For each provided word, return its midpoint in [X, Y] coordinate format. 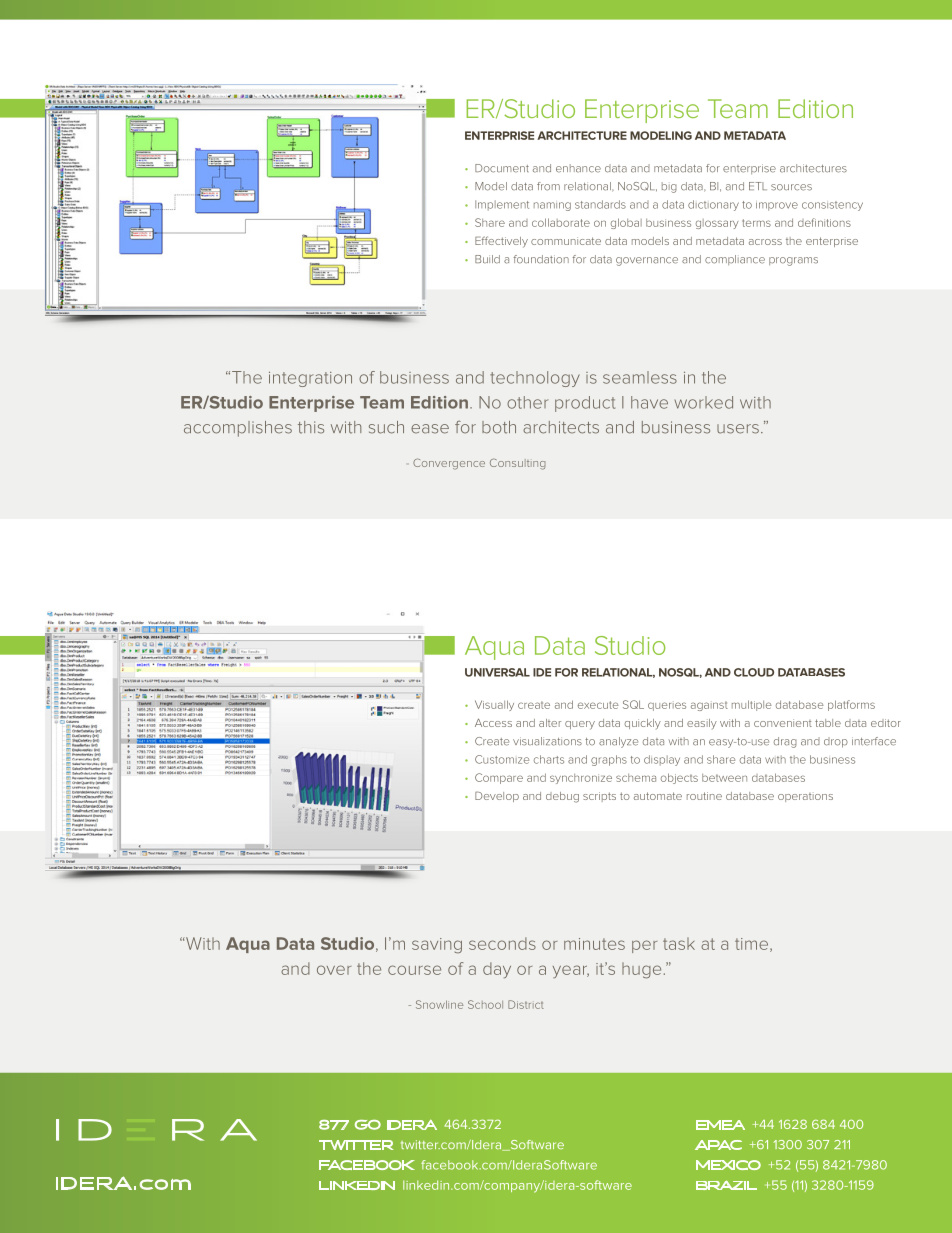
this [311, 427]
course [414, 970]
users [738, 429]
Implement [502, 205]
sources [791, 187]
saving [437, 946]
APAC [718, 1145]
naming [552, 206]
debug [562, 797]
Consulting [517, 464]
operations [805, 797]
